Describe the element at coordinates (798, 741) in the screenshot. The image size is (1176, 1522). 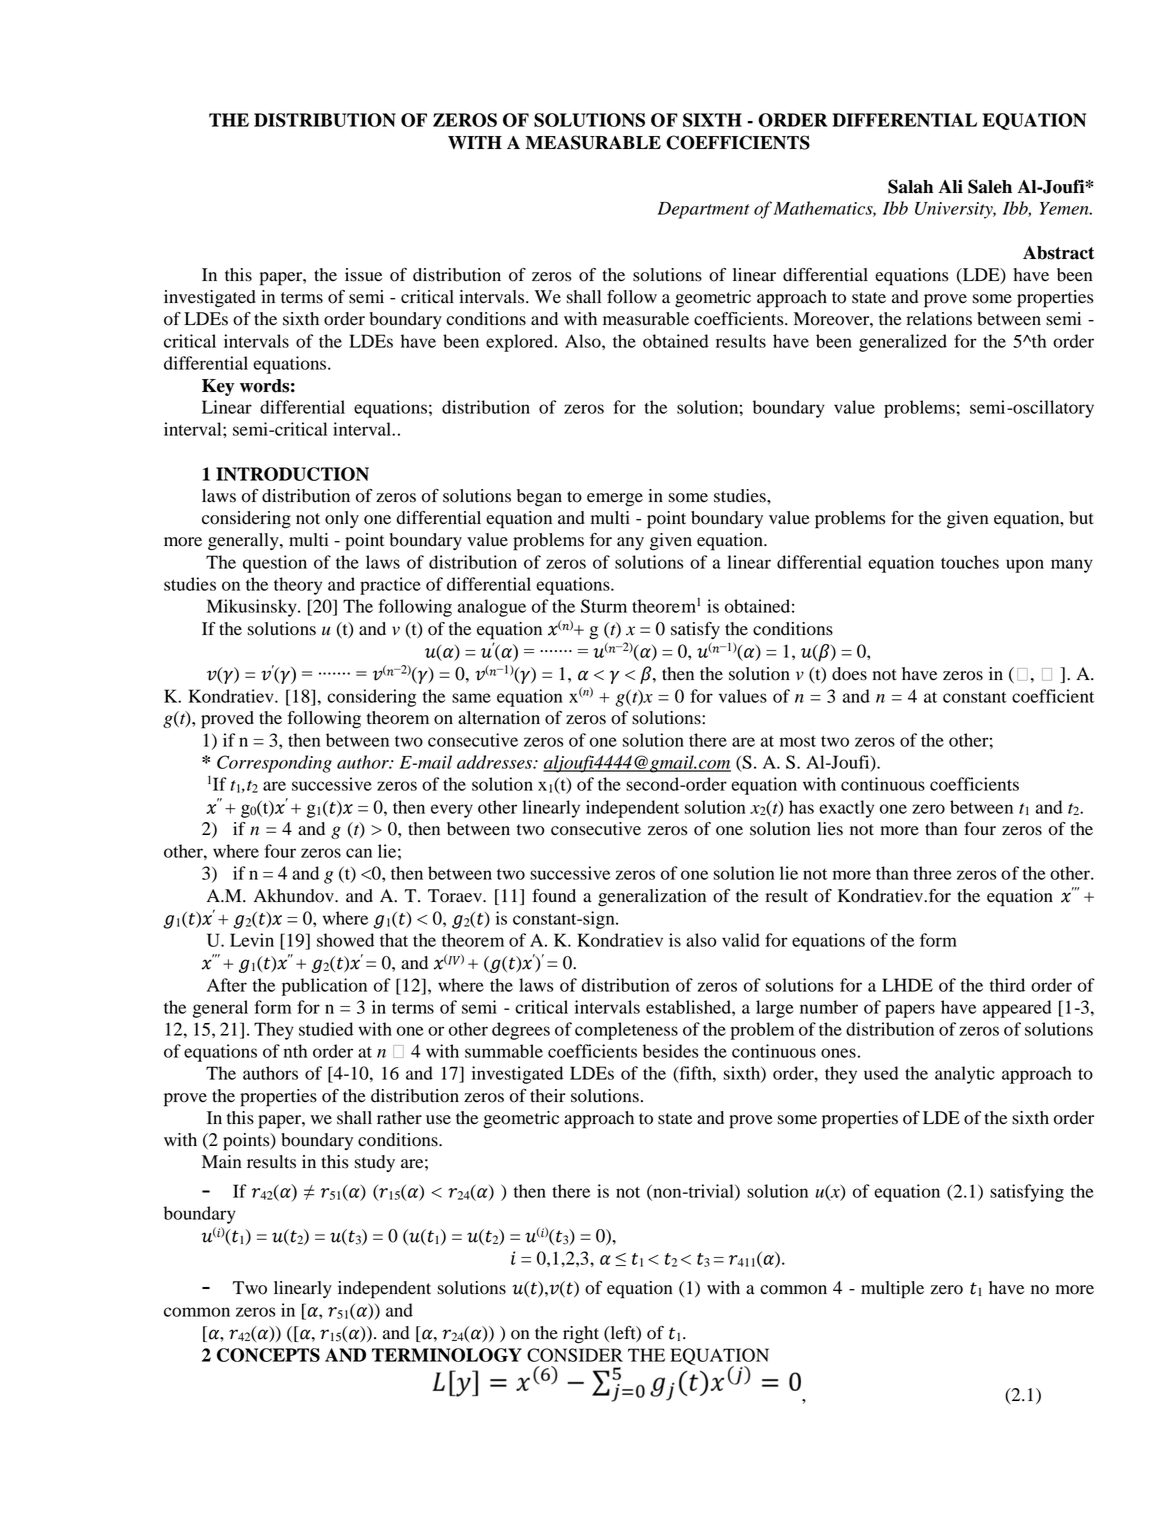
I see `most` at that location.
